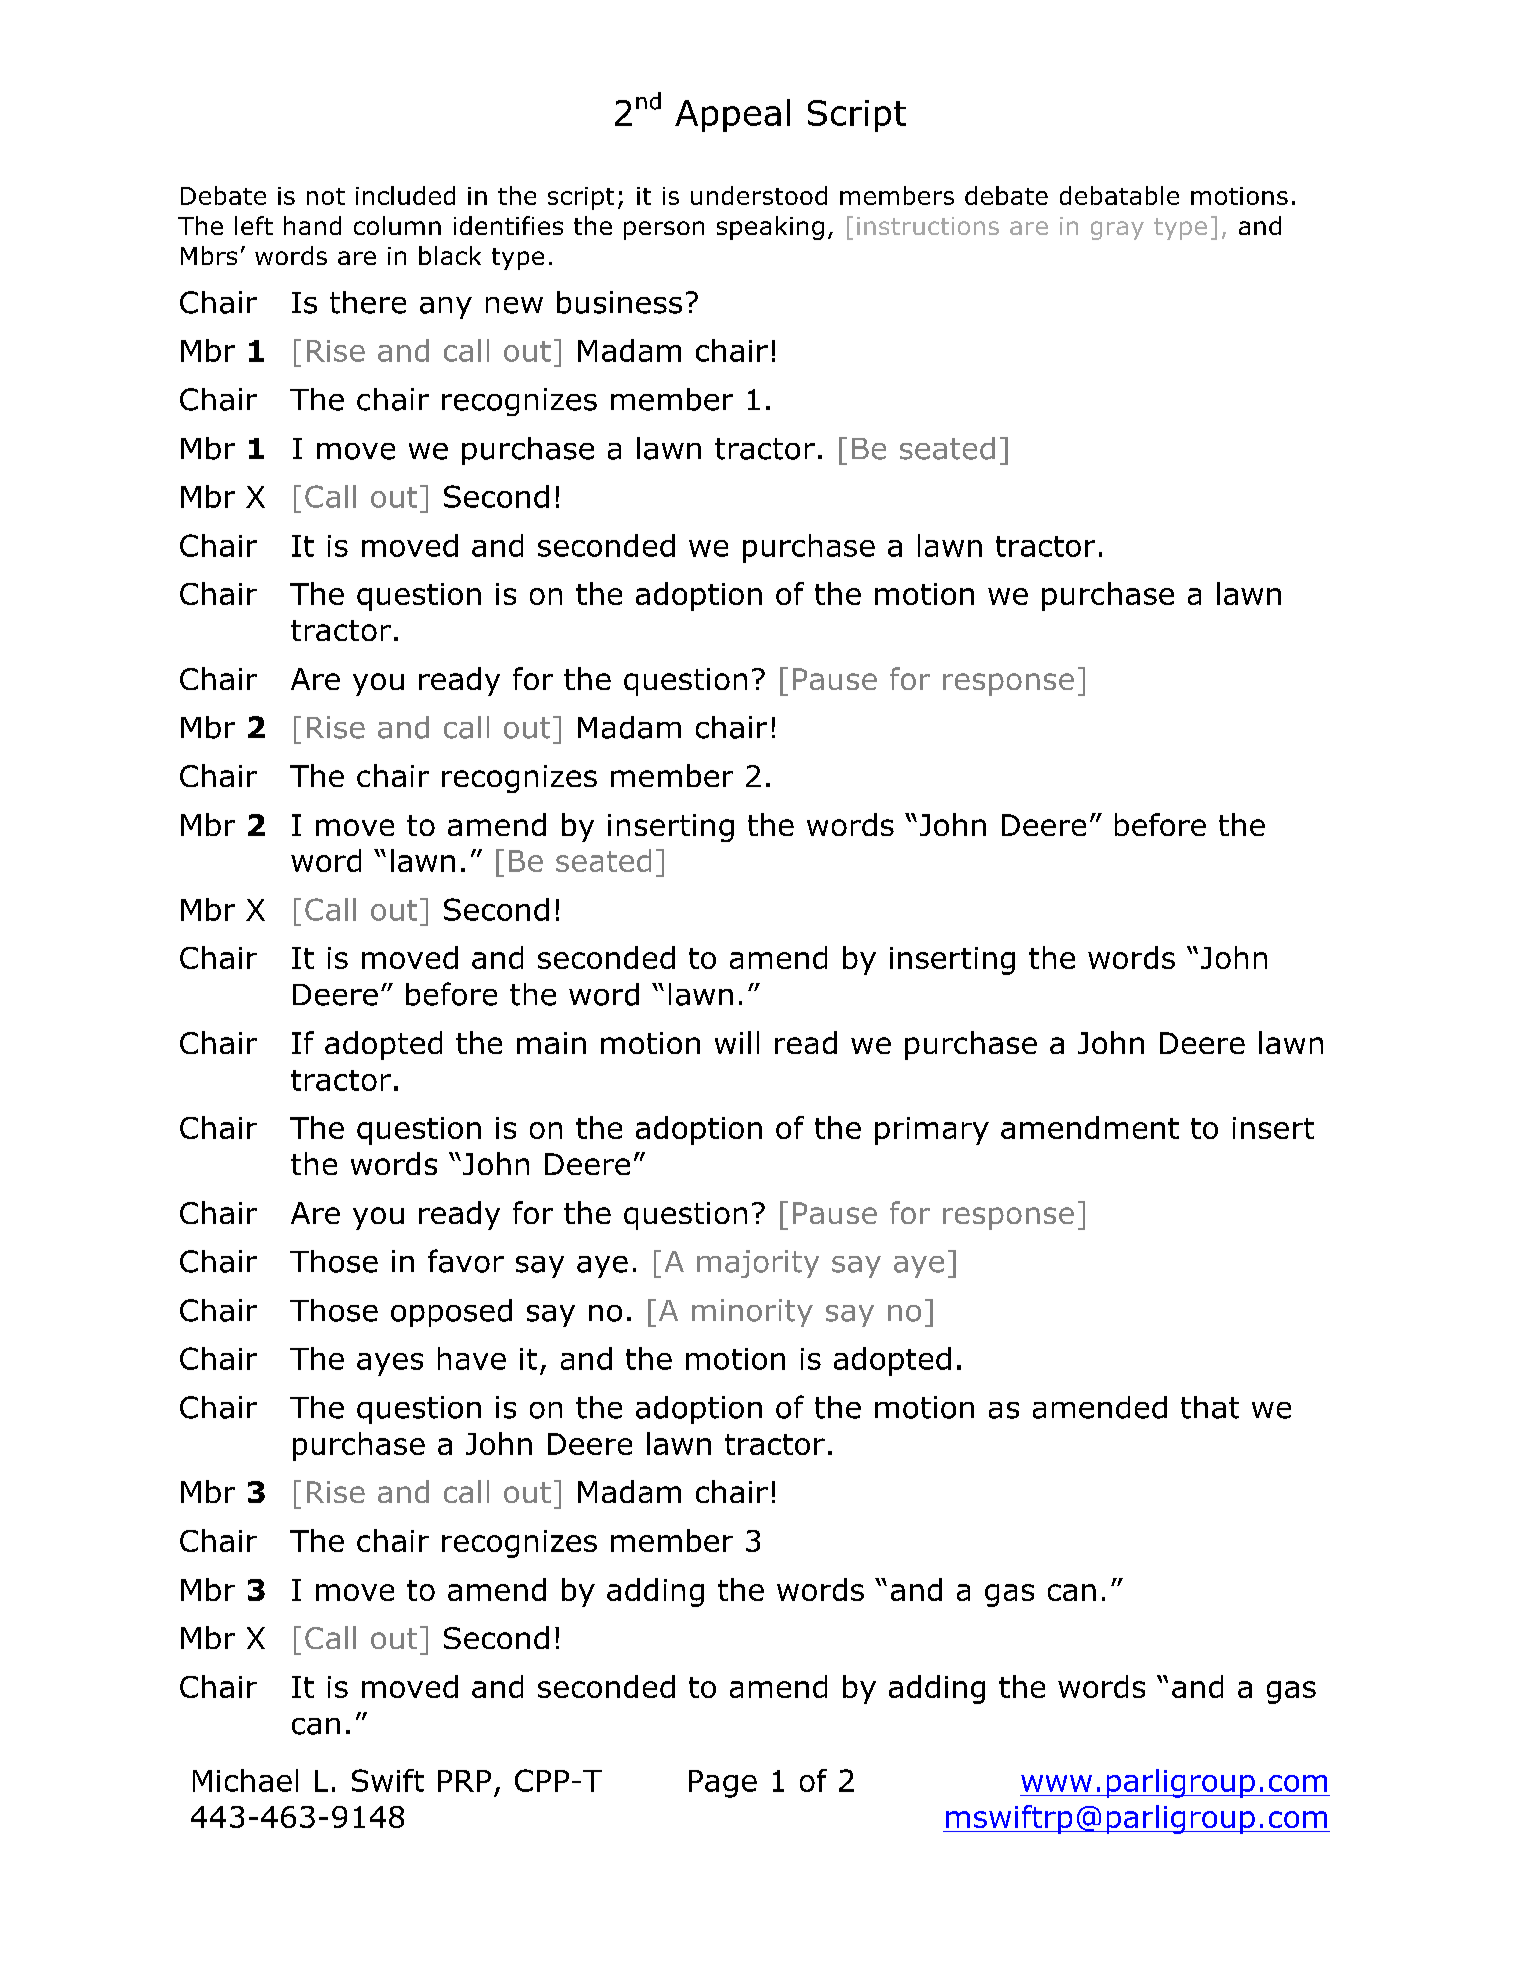  Describe the element at coordinates (737, 1042) in the screenshot. I see `will` at that location.
